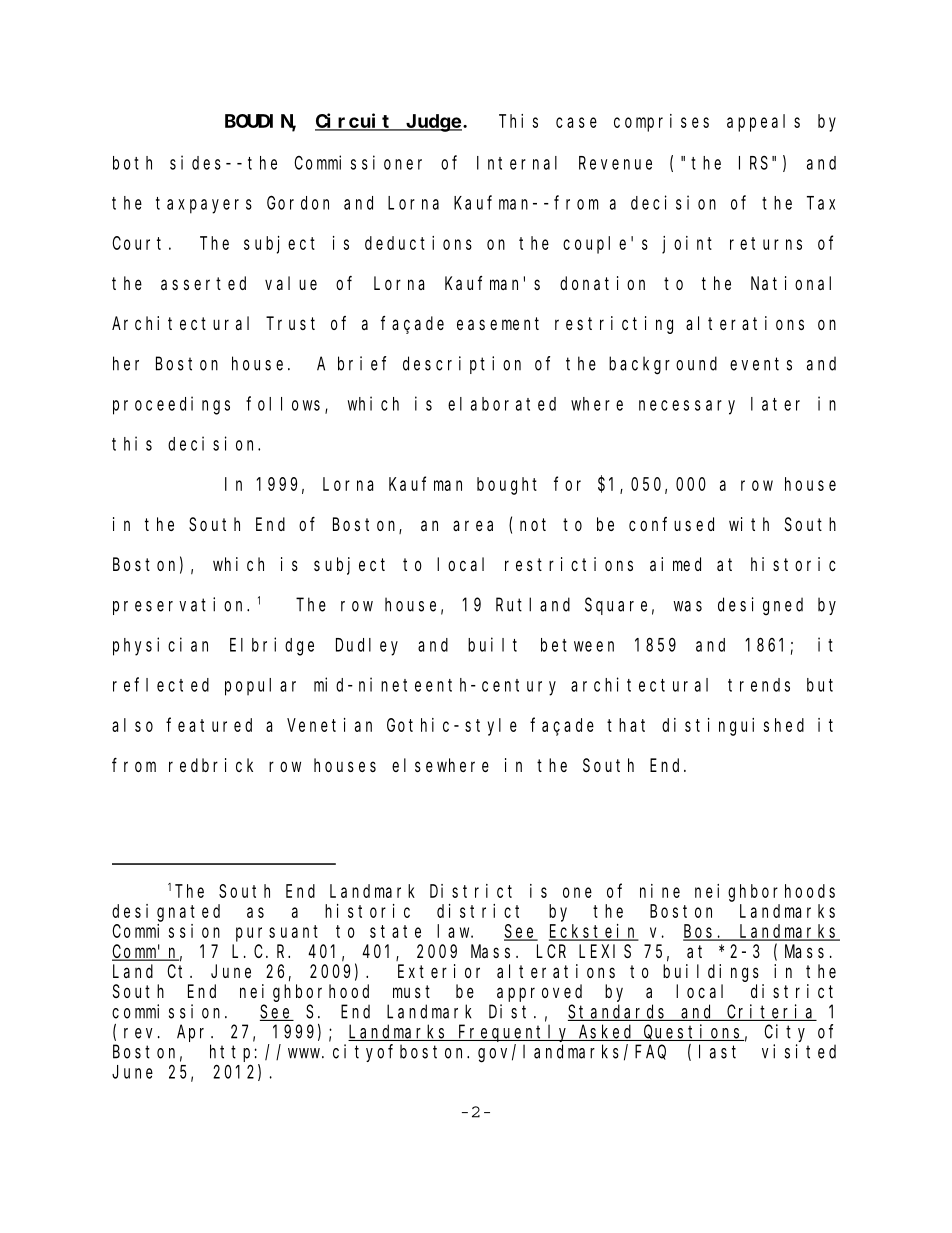 This screenshot has width=952, height=1233. I want to click on Judge, so click(434, 123).
